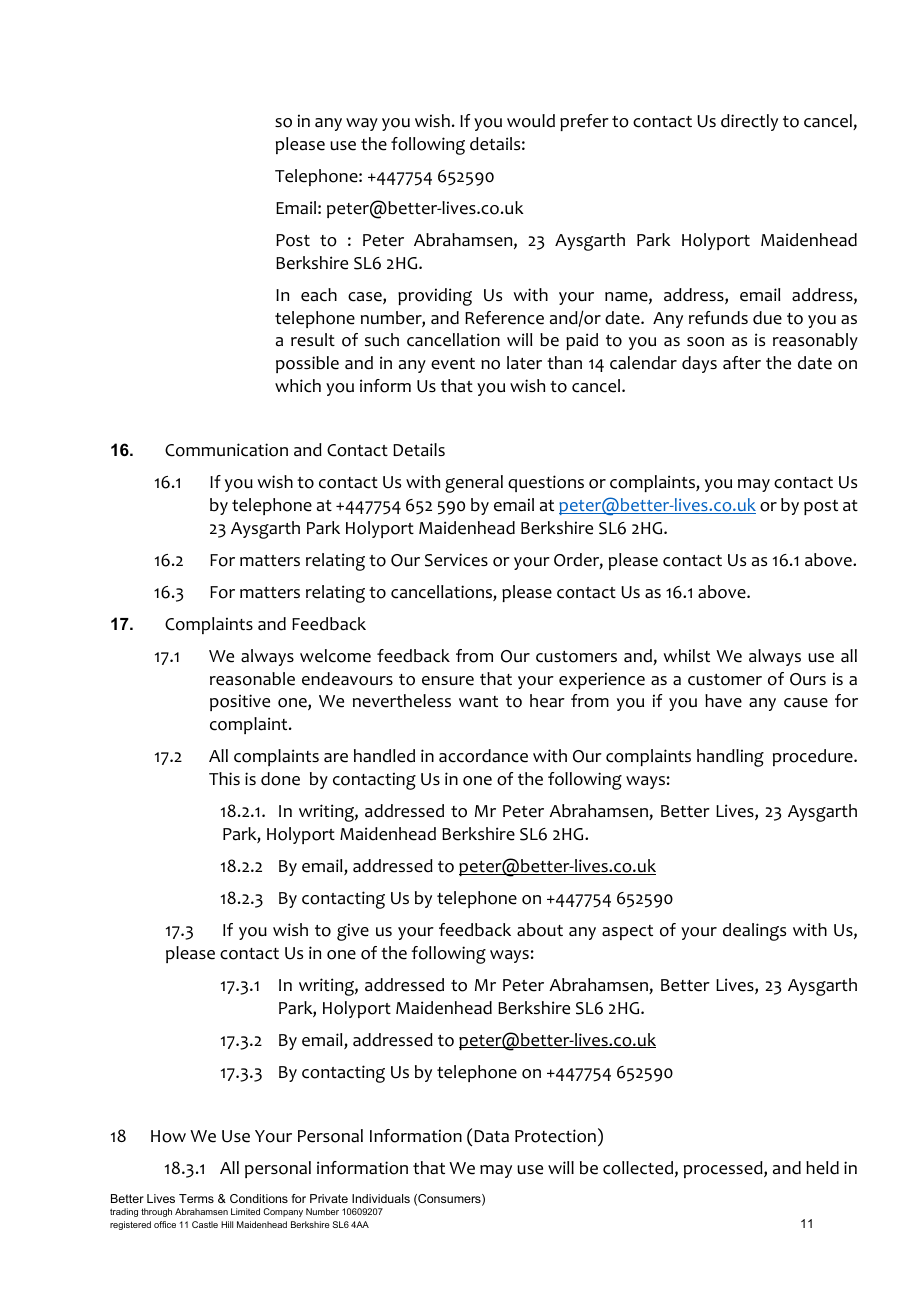 Image resolution: width=924 pixels, height=1307 pixels. I want to click on directly, so click(749, 122).
